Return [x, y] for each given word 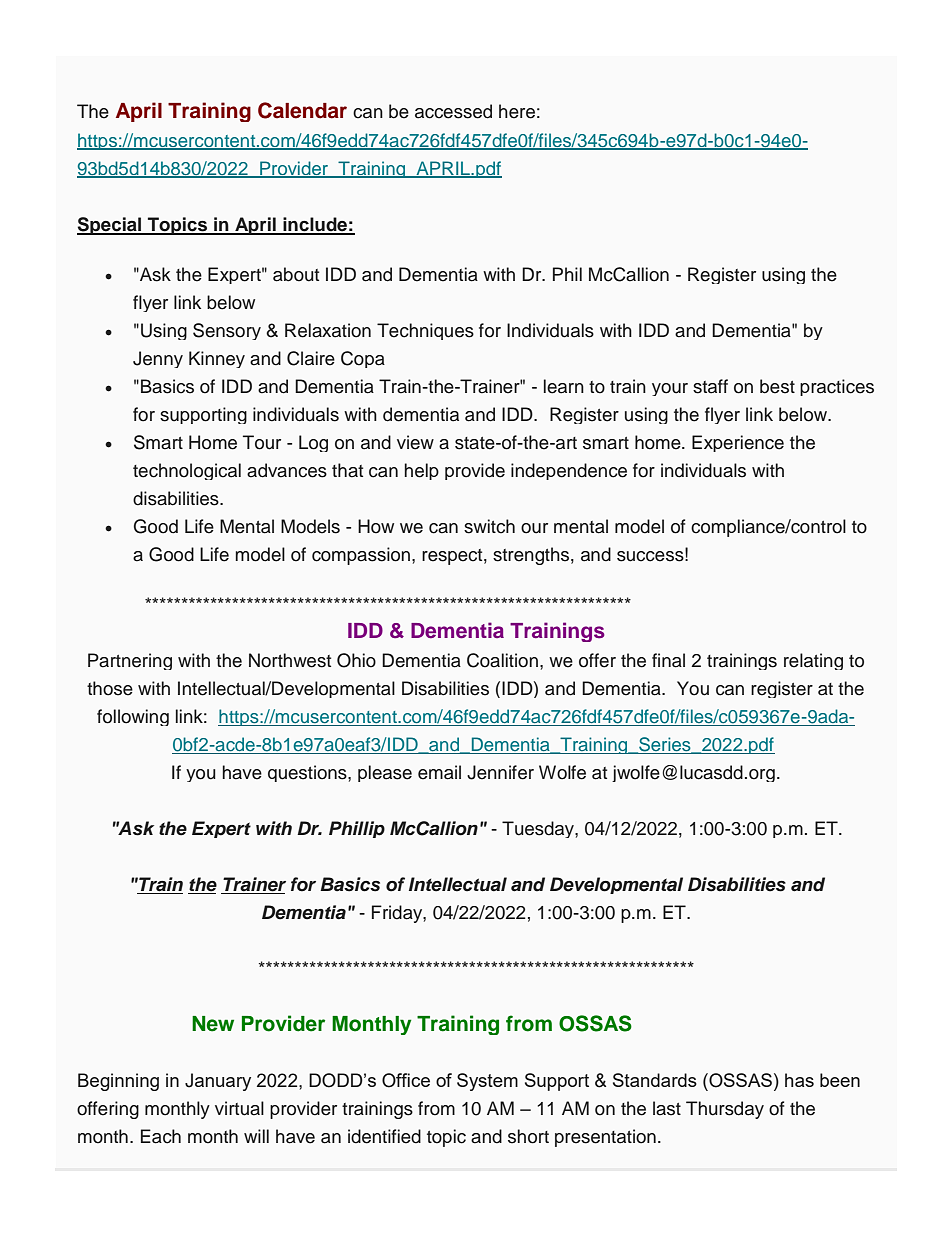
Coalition [502, 660]
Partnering [130, 661]
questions [308, 773]
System [487, 1082]
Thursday [725, 1110]
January [218, 1082]
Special [110, 226]
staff [710, 386]
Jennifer [500, 772]
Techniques [425, 331]
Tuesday [539, 829]
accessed [453, 111]
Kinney [217, 359]
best [777, 386]
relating [813, 661]
